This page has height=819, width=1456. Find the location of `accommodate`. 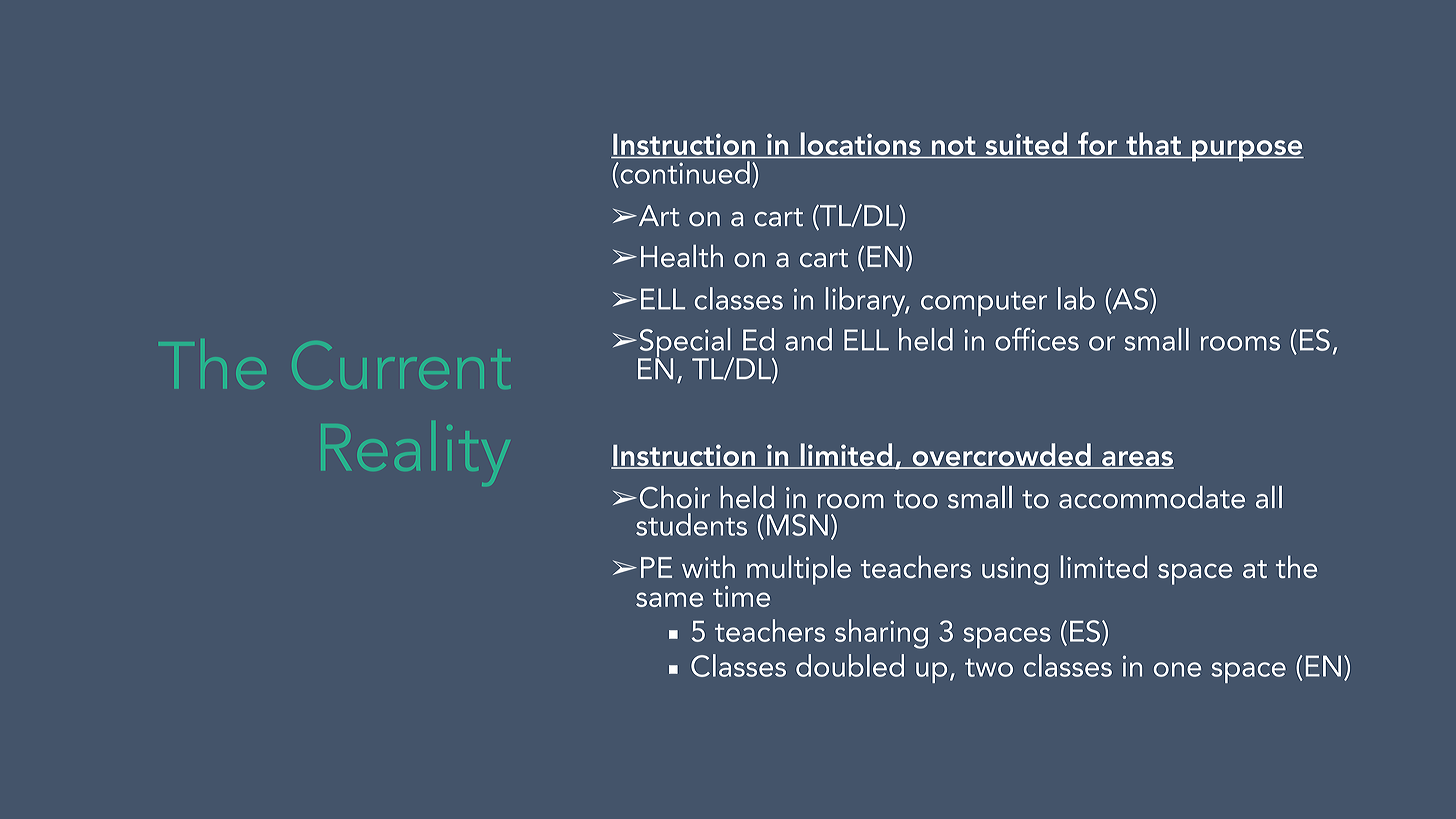

accommodate is located at coordinates (1152, 497).
